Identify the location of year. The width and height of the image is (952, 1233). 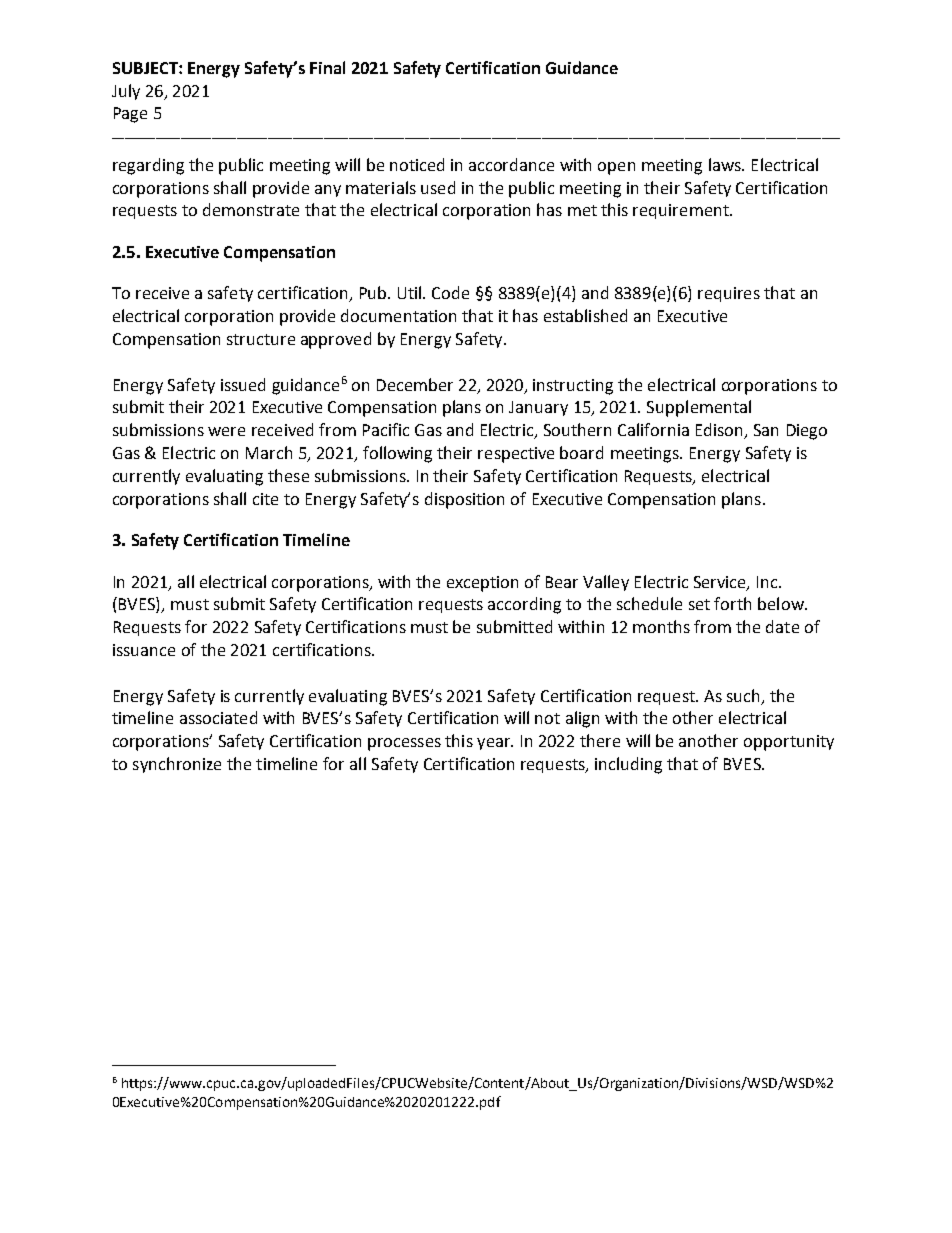
(495, 744).
